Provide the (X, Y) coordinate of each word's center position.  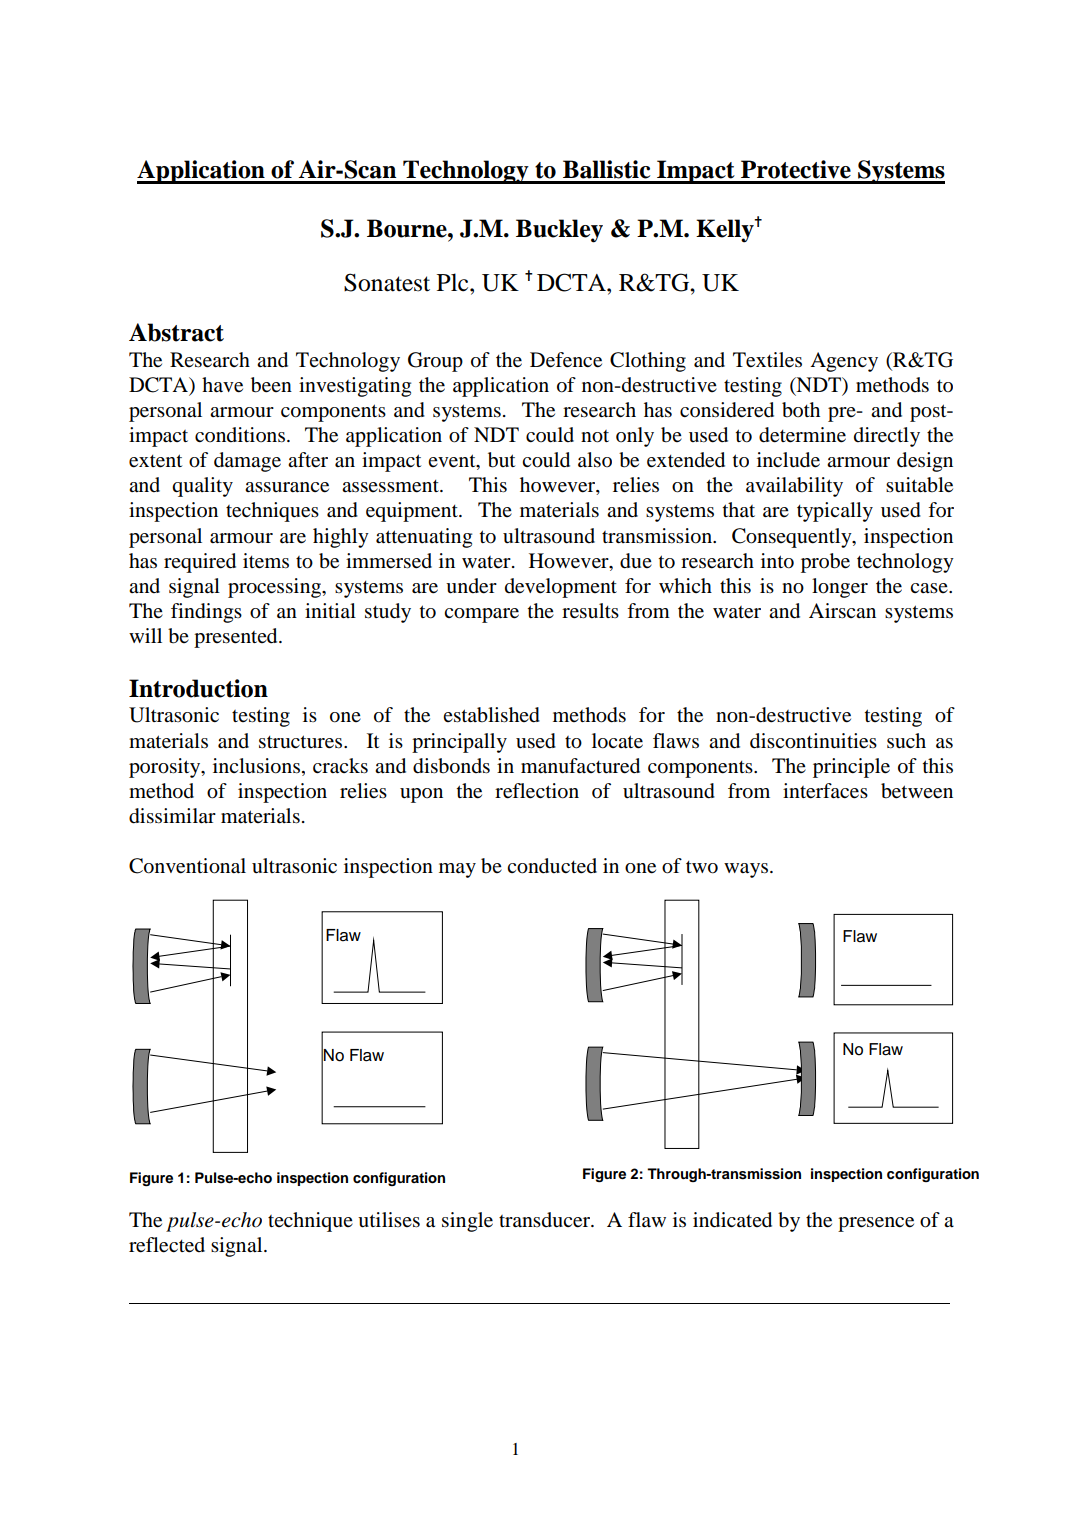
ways (746, 870)
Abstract (176, 332)
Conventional (187, 866)
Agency (844, 362)
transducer (546, 1220)
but (501, 460)
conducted (552, 866)
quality (202, 487)
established (491, 715)
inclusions (256, 766)
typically (835, 512)
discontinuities (813, 741)
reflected (167, 1245)
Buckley (559, 231)
